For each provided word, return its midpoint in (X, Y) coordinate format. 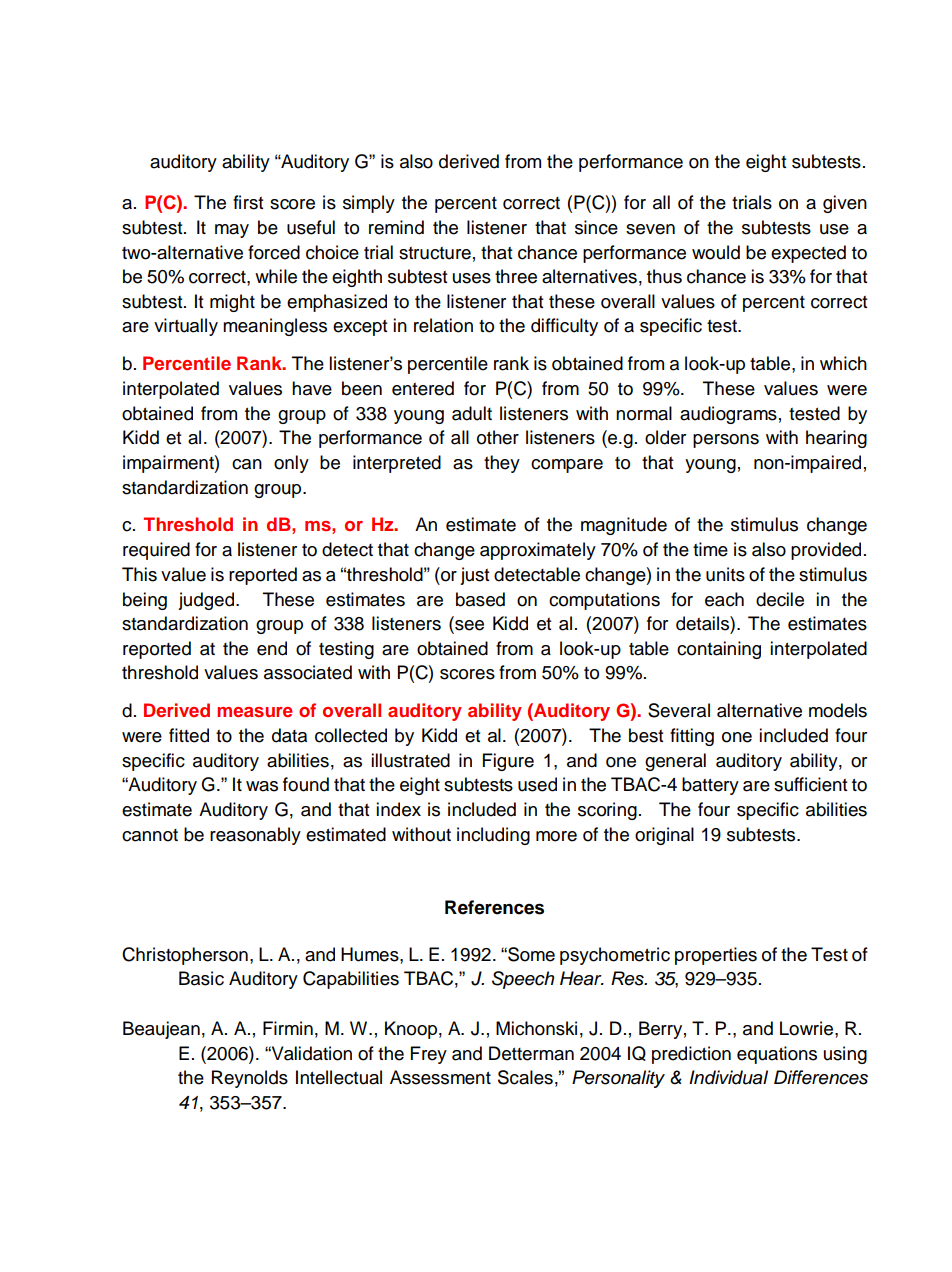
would (716, 252)
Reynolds (250, 1079)
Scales (525, 1077)
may (232, 231)
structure (435, 253)
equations (777, 1055)
